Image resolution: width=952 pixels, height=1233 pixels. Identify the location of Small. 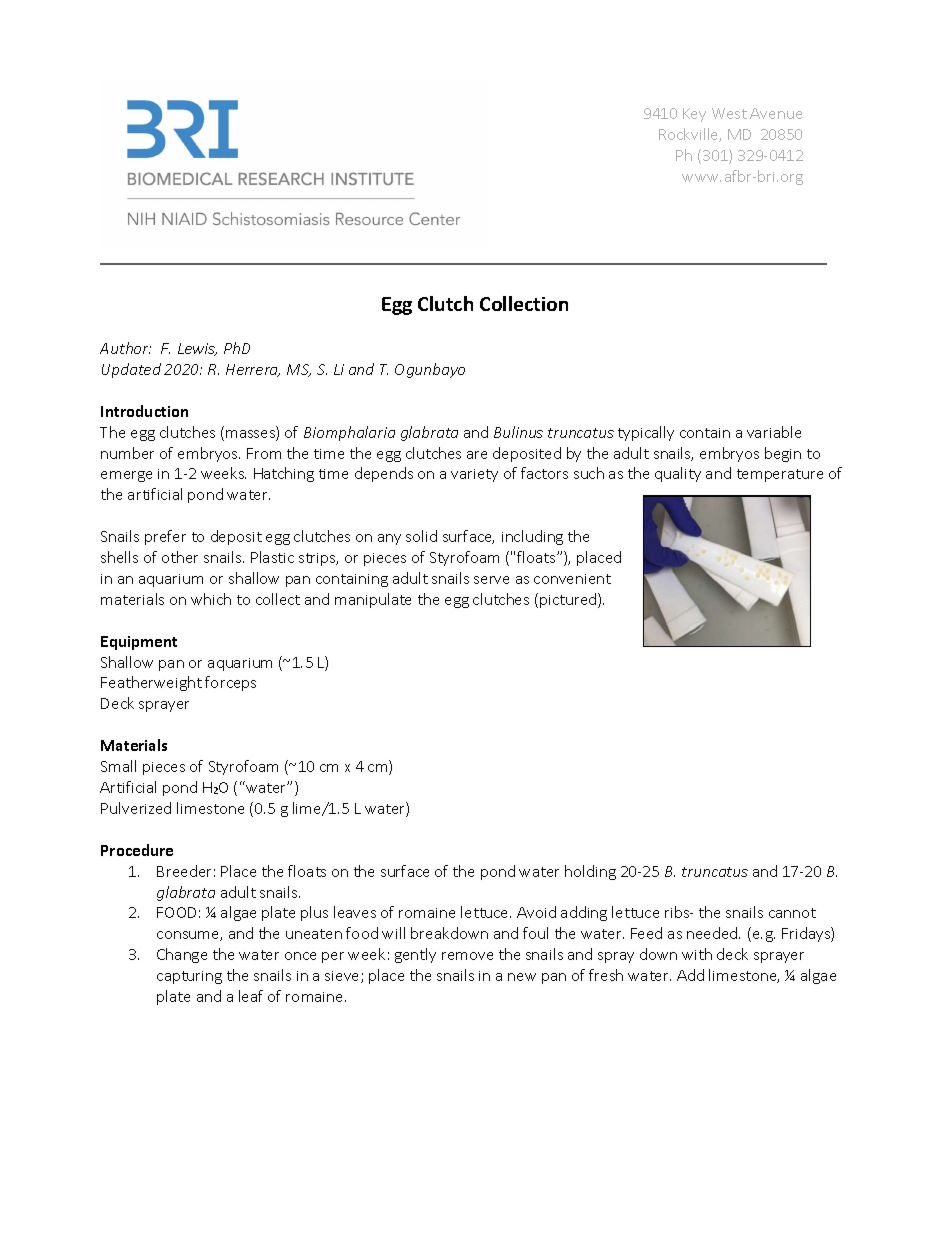
(118, 766).
